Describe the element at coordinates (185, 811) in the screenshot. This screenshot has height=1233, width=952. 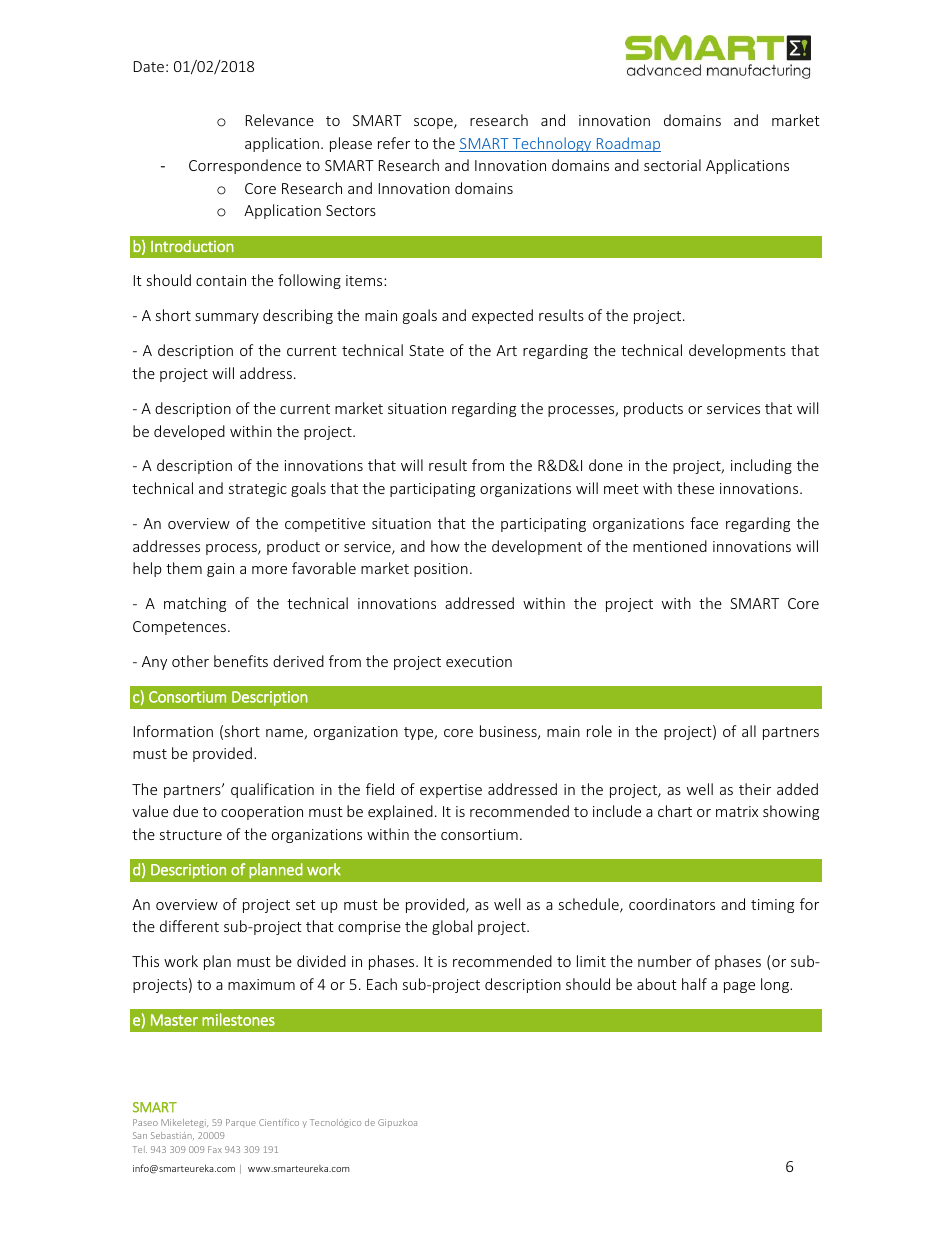
I see `due` at that location.
